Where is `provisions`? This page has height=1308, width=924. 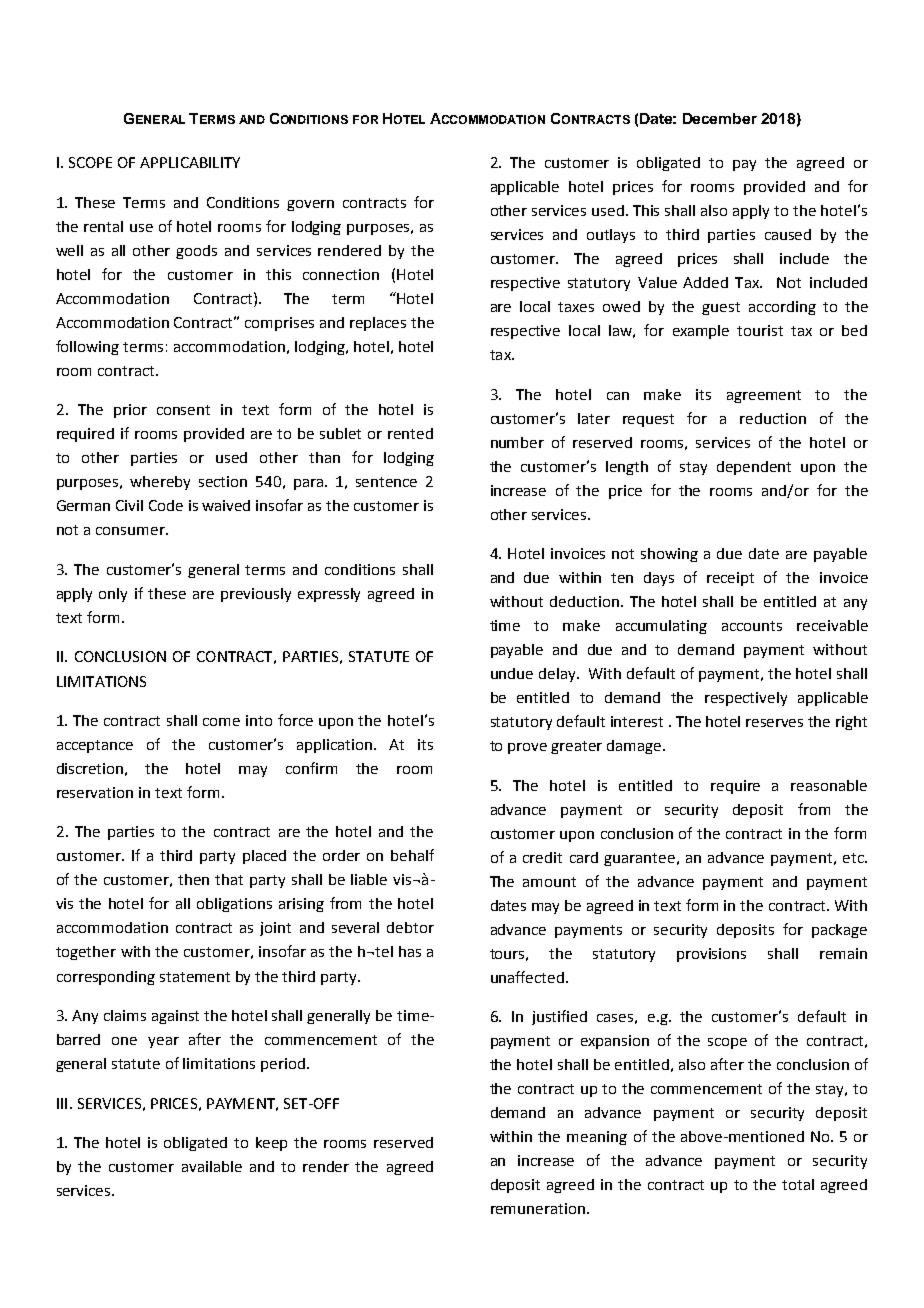
provisions is located at coordinates (711, 955).
